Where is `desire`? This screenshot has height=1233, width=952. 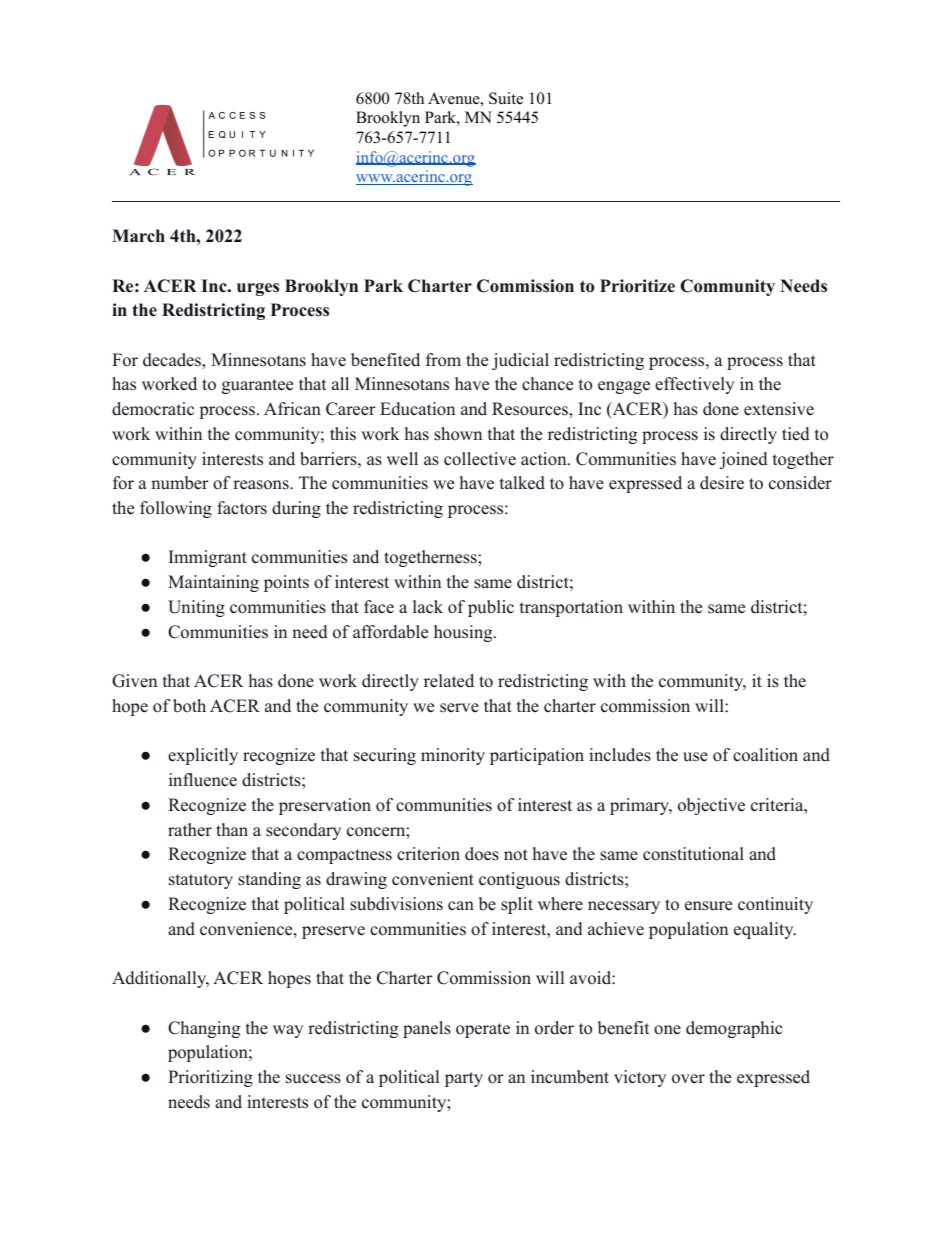
desire is located at coordinates (722, 483).
